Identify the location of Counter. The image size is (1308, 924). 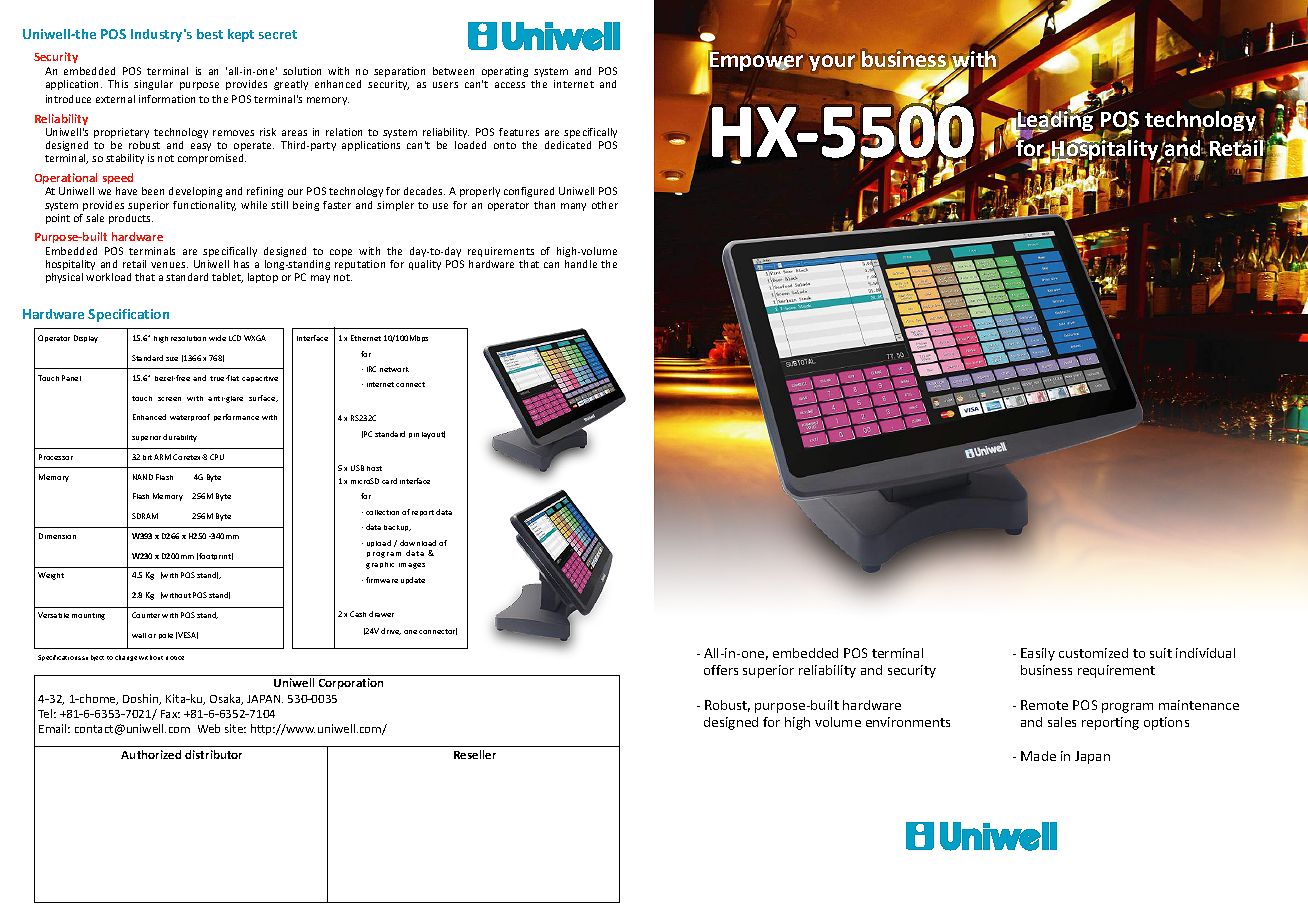
(146, 615).
